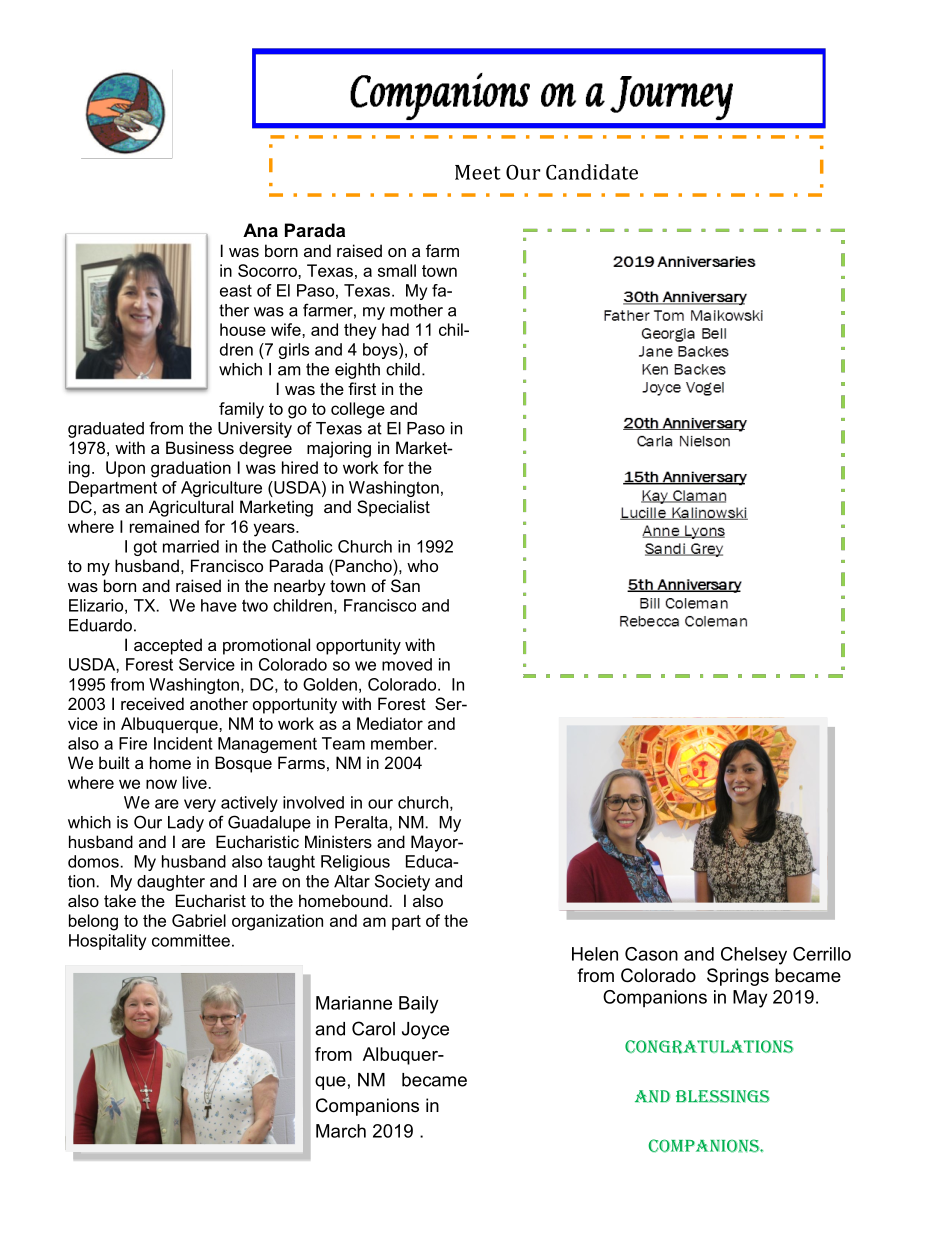  What do you see at coordinates (393, 508) in the screenshot?
I see `Specialist` at bounding box center [393, 508].
